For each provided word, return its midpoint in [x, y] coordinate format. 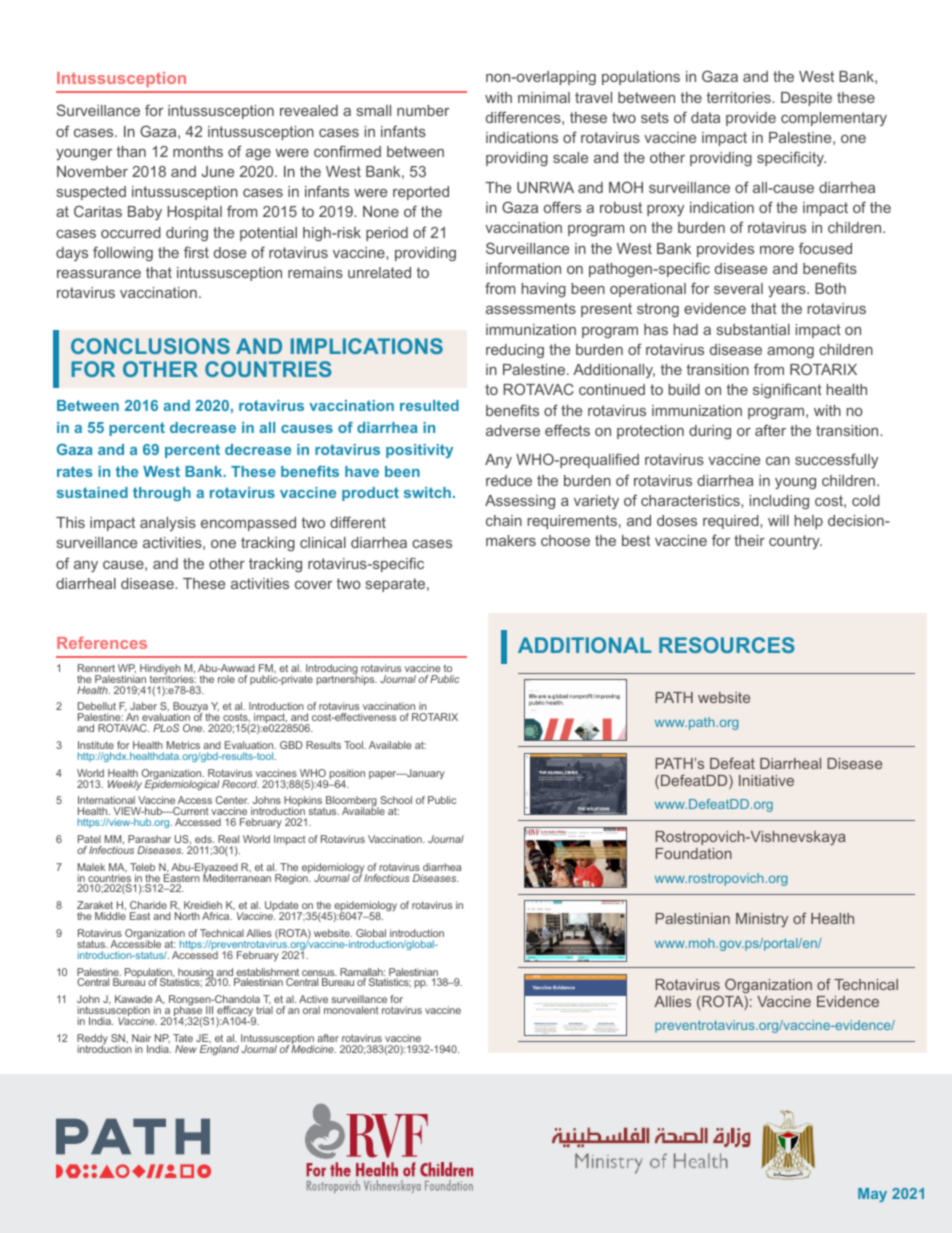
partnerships [346, 679]
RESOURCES [727, 645]
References [102, 643]
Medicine [313, 1048]
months [198, 151]
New [186, 1049]
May [872, 1195]
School [396, 800]
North [187, 916]
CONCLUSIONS [150, 346]
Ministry [762, 920]
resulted [429, 405]
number [423, 110]
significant [787, 390]
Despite [806, 99]
